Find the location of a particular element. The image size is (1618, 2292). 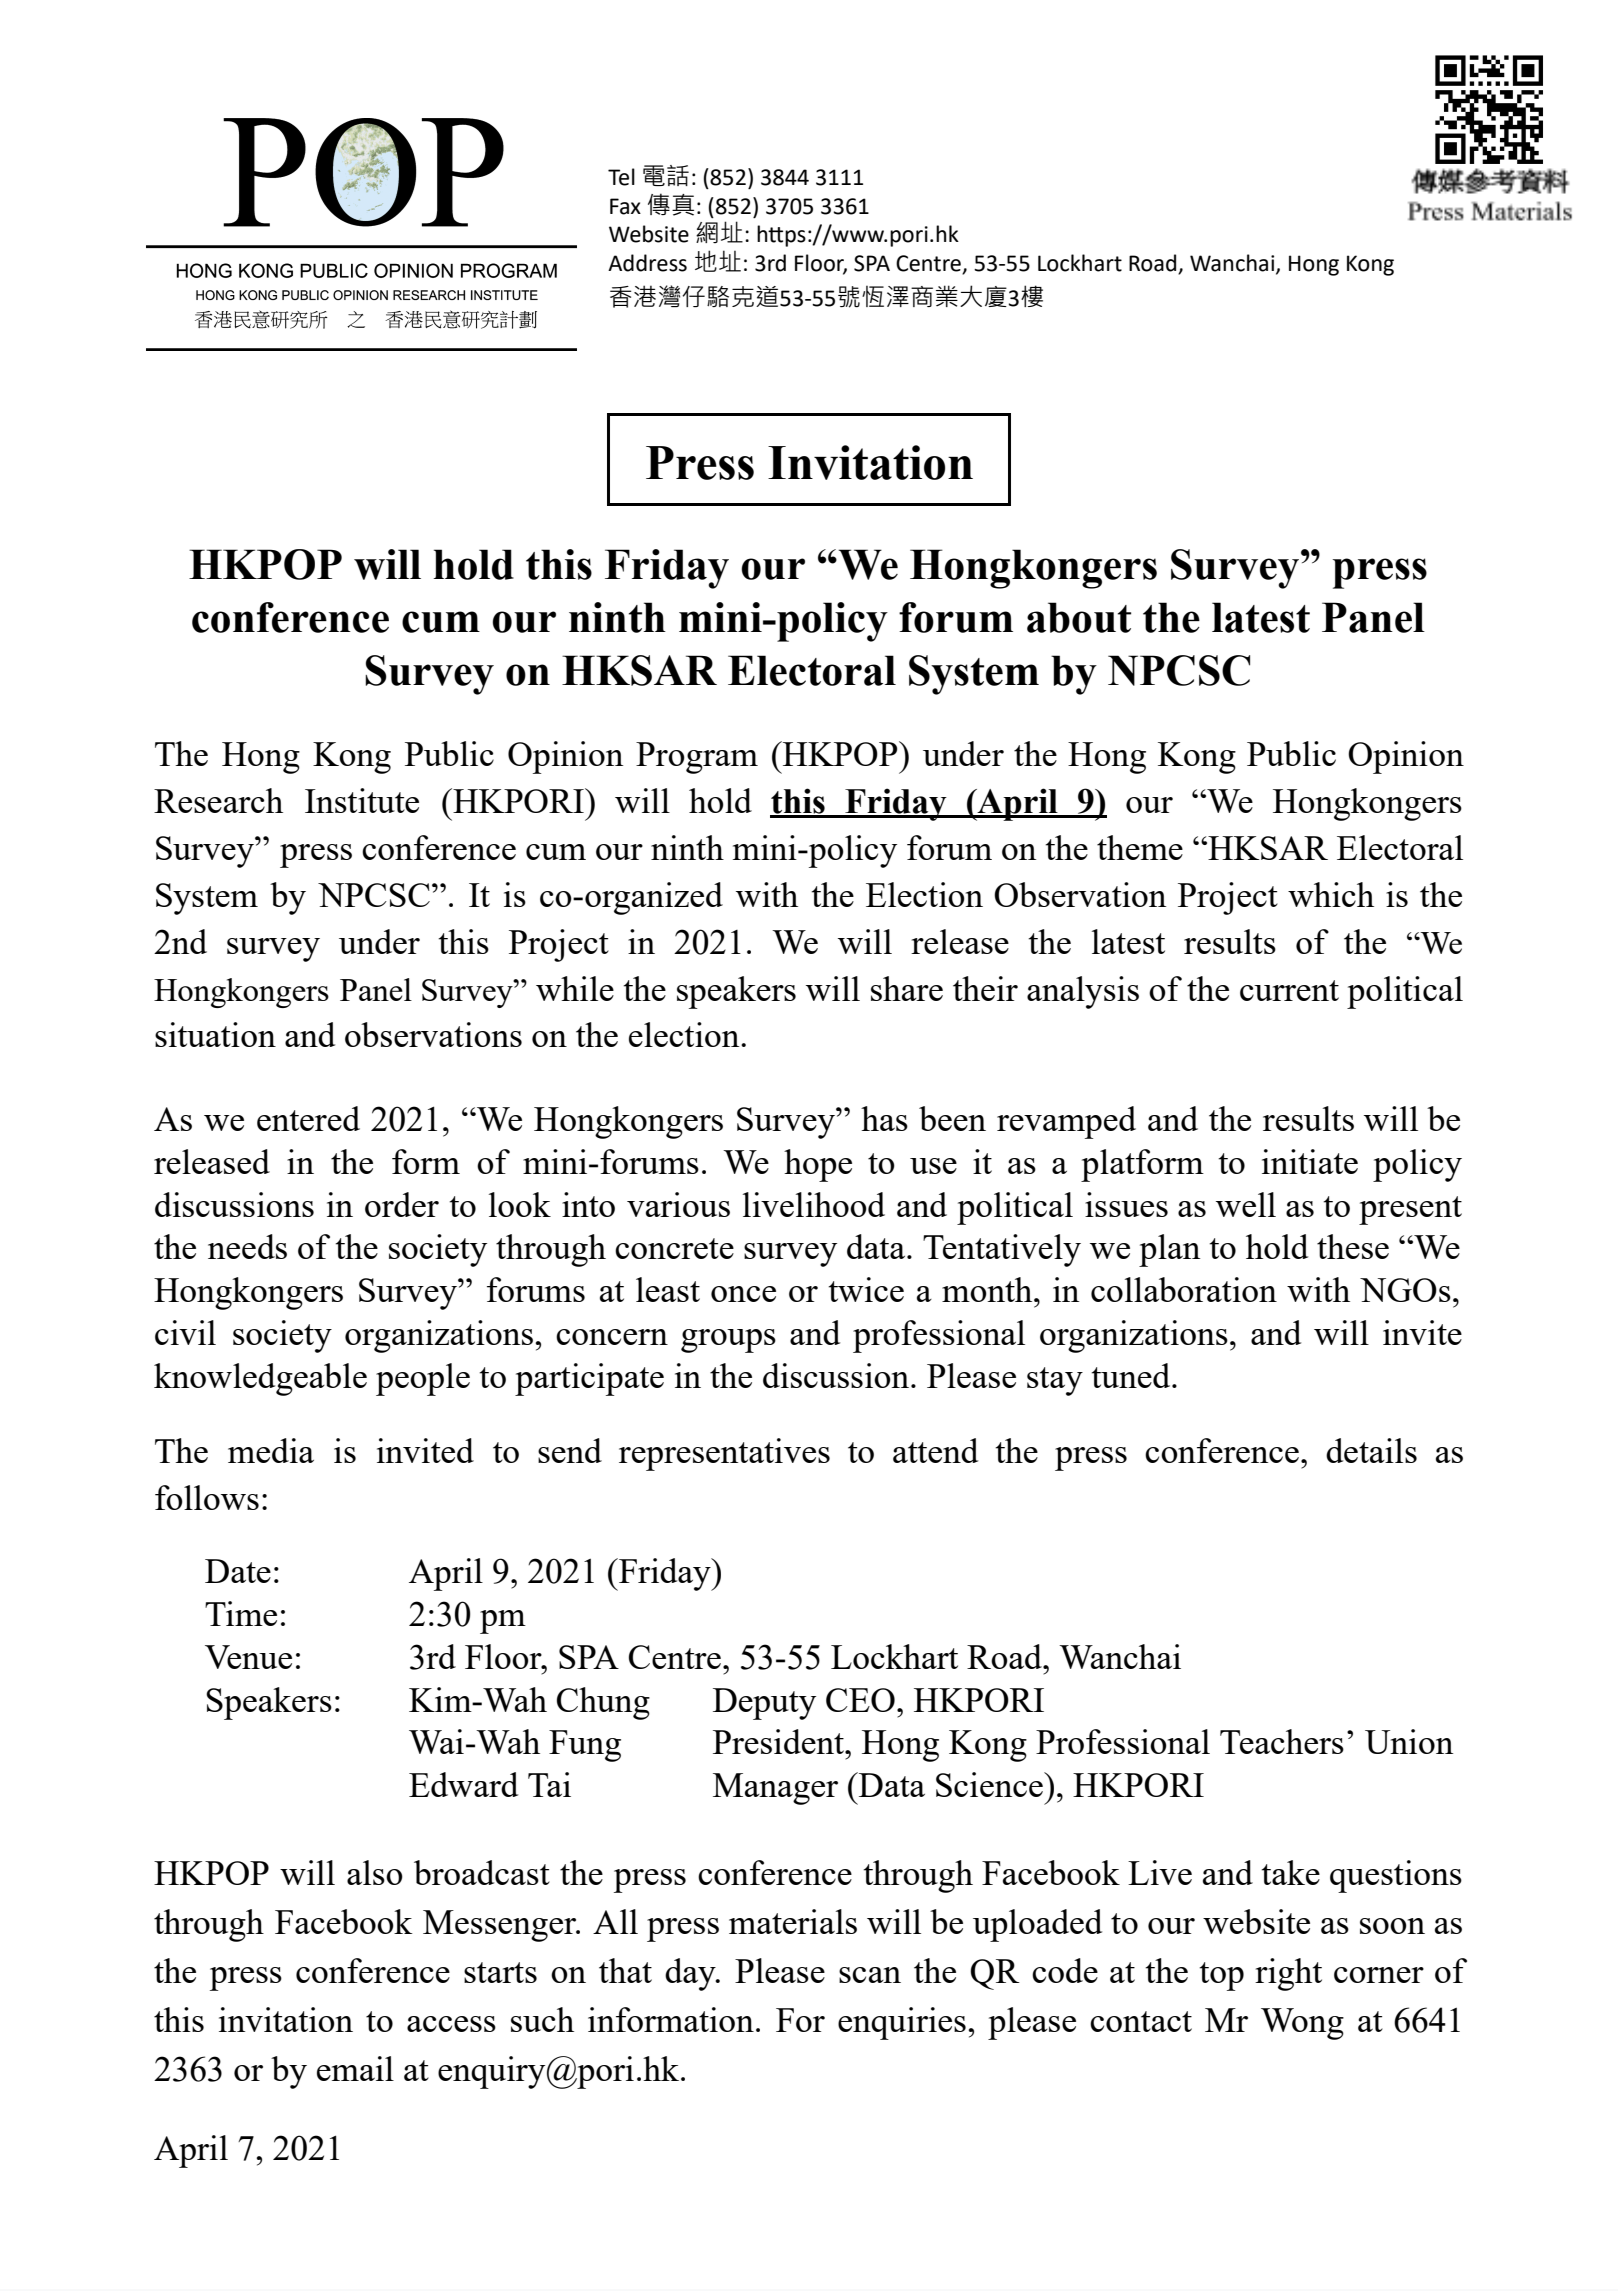

email is located at coordinates (355, 2068).
